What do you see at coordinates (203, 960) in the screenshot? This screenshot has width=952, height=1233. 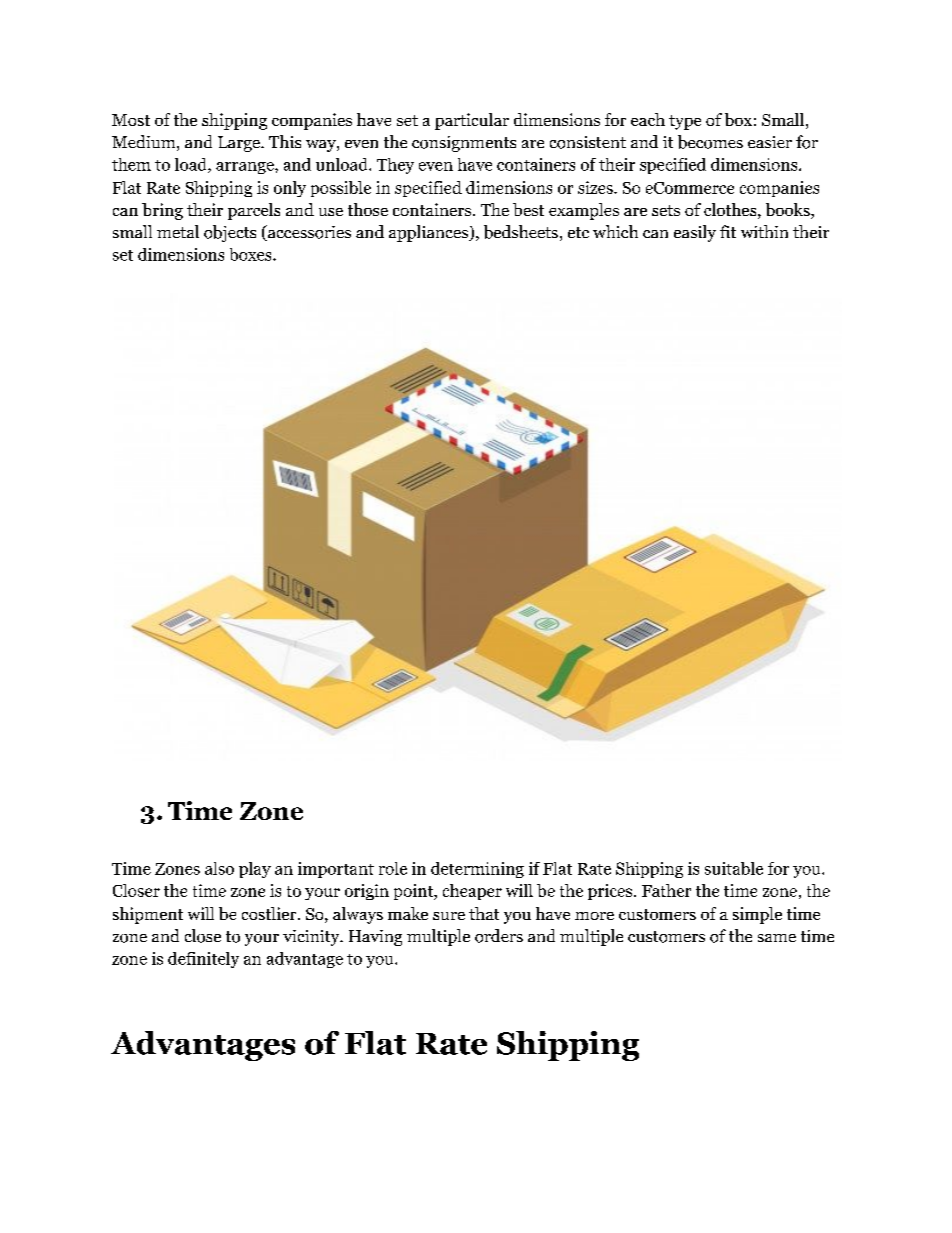 I see `definitely` at bounding box center [203, 960].
